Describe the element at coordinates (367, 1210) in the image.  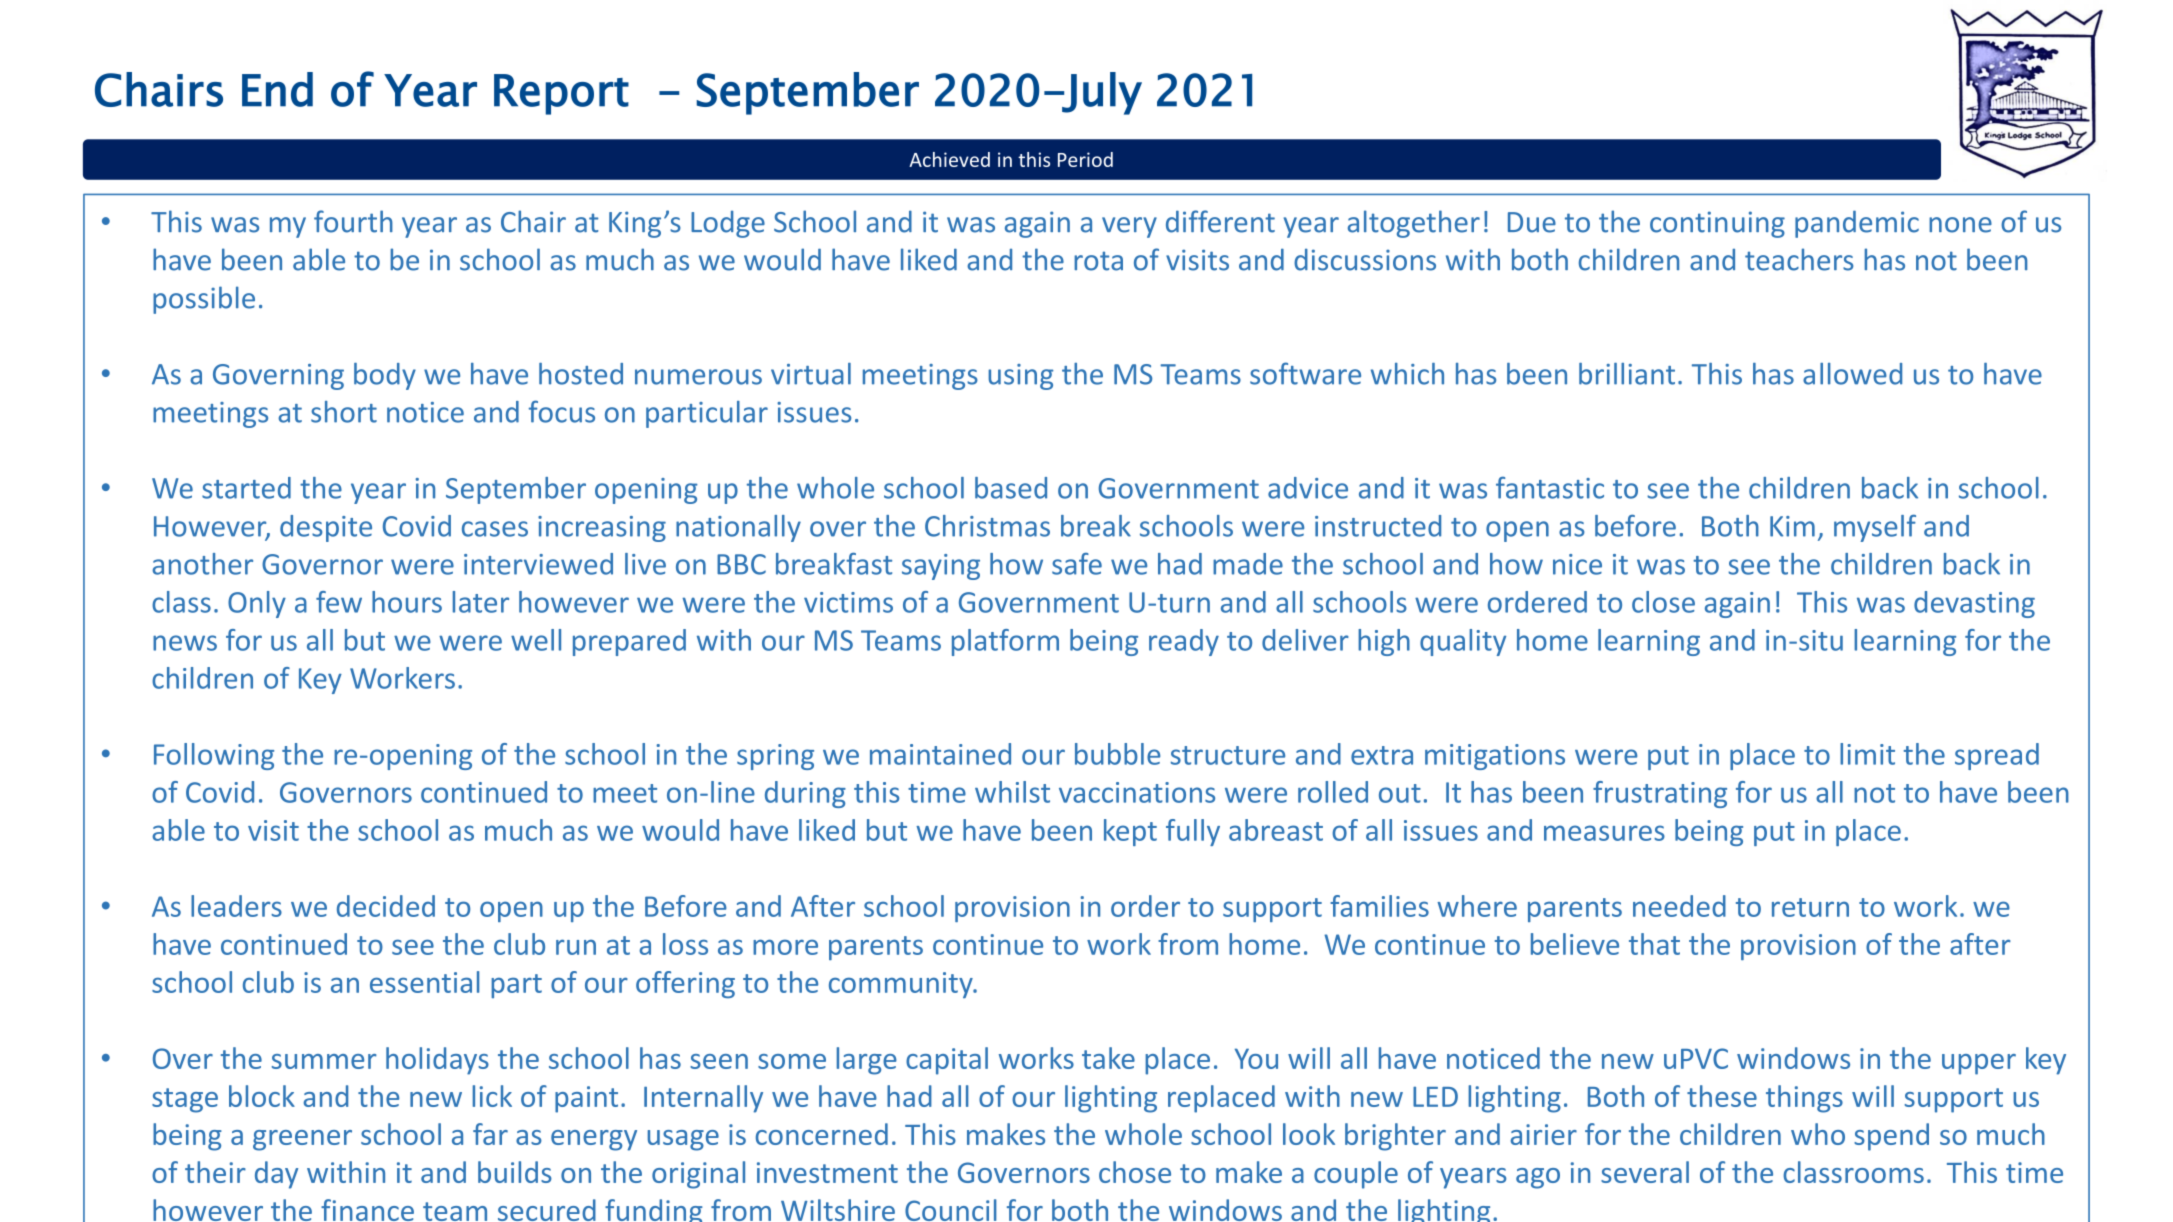
I see `finance` at that location.
